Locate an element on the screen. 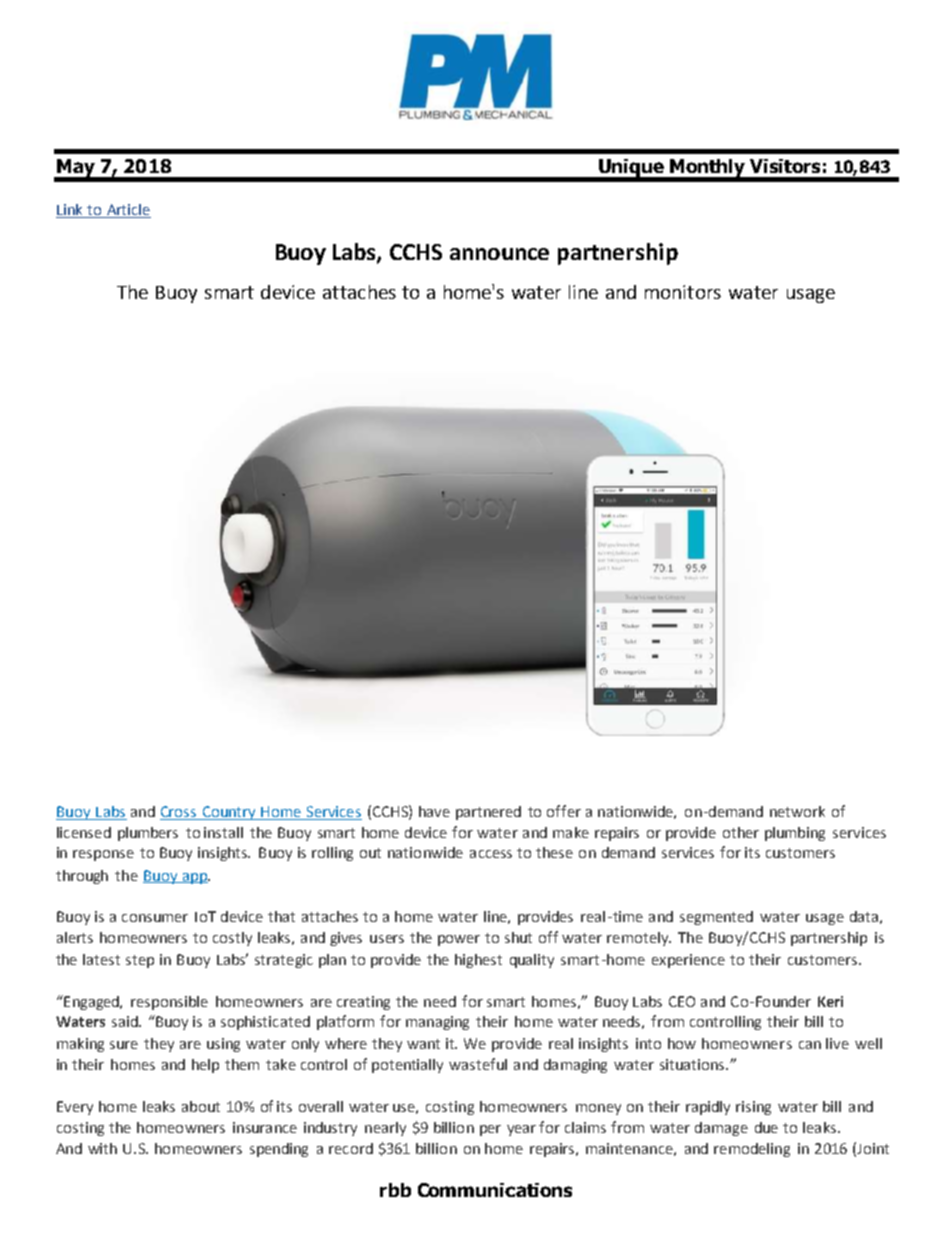  remodeling is located at coordinates (752, 1150).
